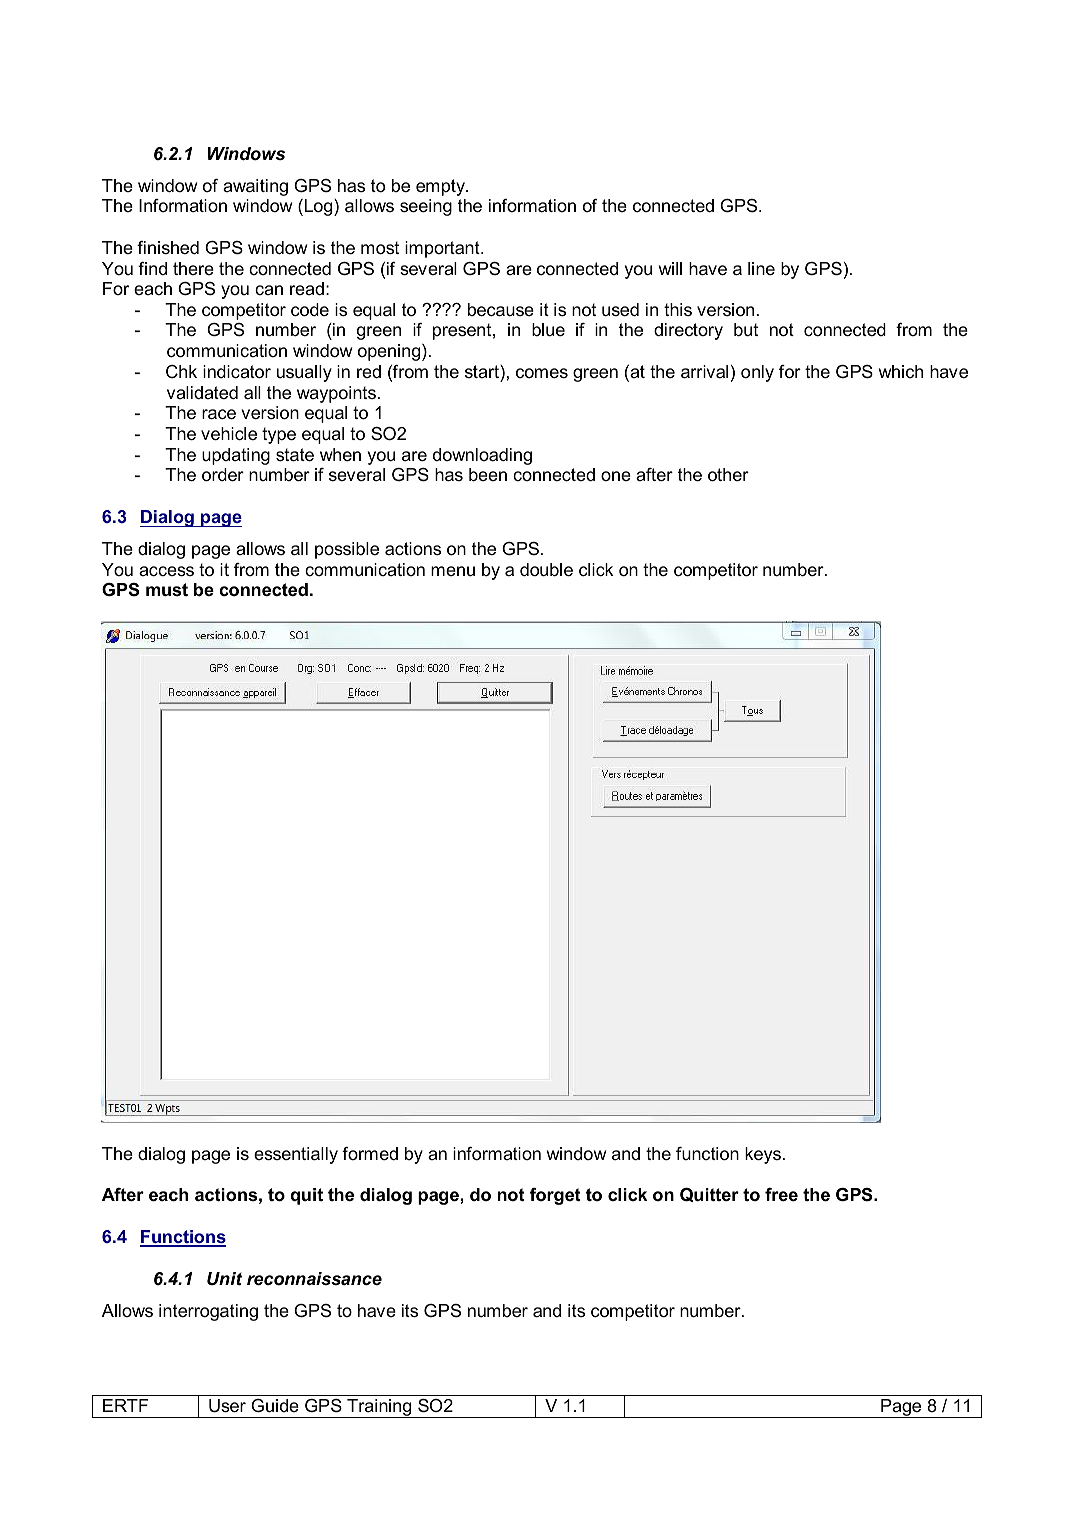  I want to click on line, so click(761, 268).
